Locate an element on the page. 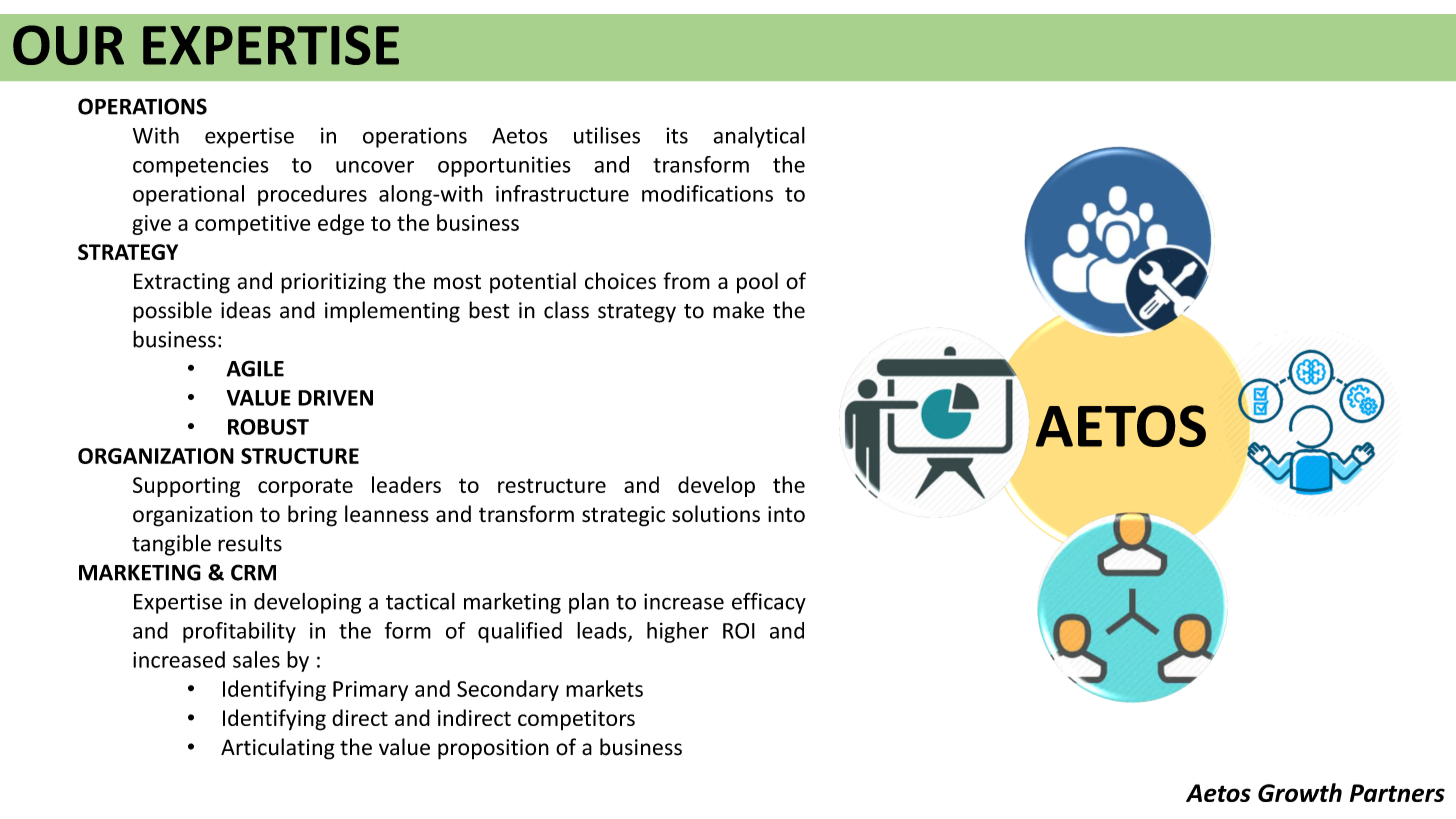 This document has width=1456, height=819. into is located at coordinates (786, 514).
